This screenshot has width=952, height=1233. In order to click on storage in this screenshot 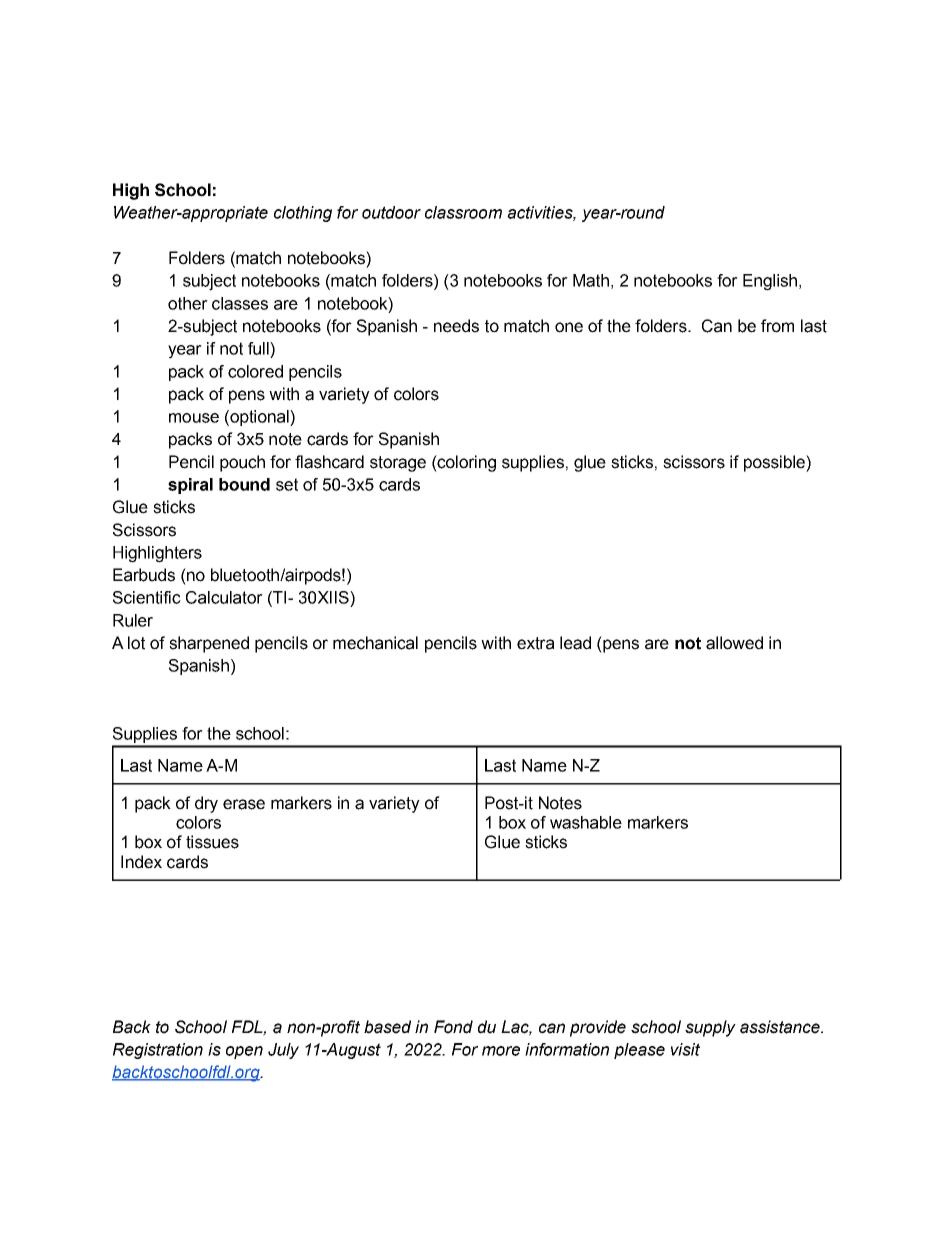, I will do `click(398, 464)`.
